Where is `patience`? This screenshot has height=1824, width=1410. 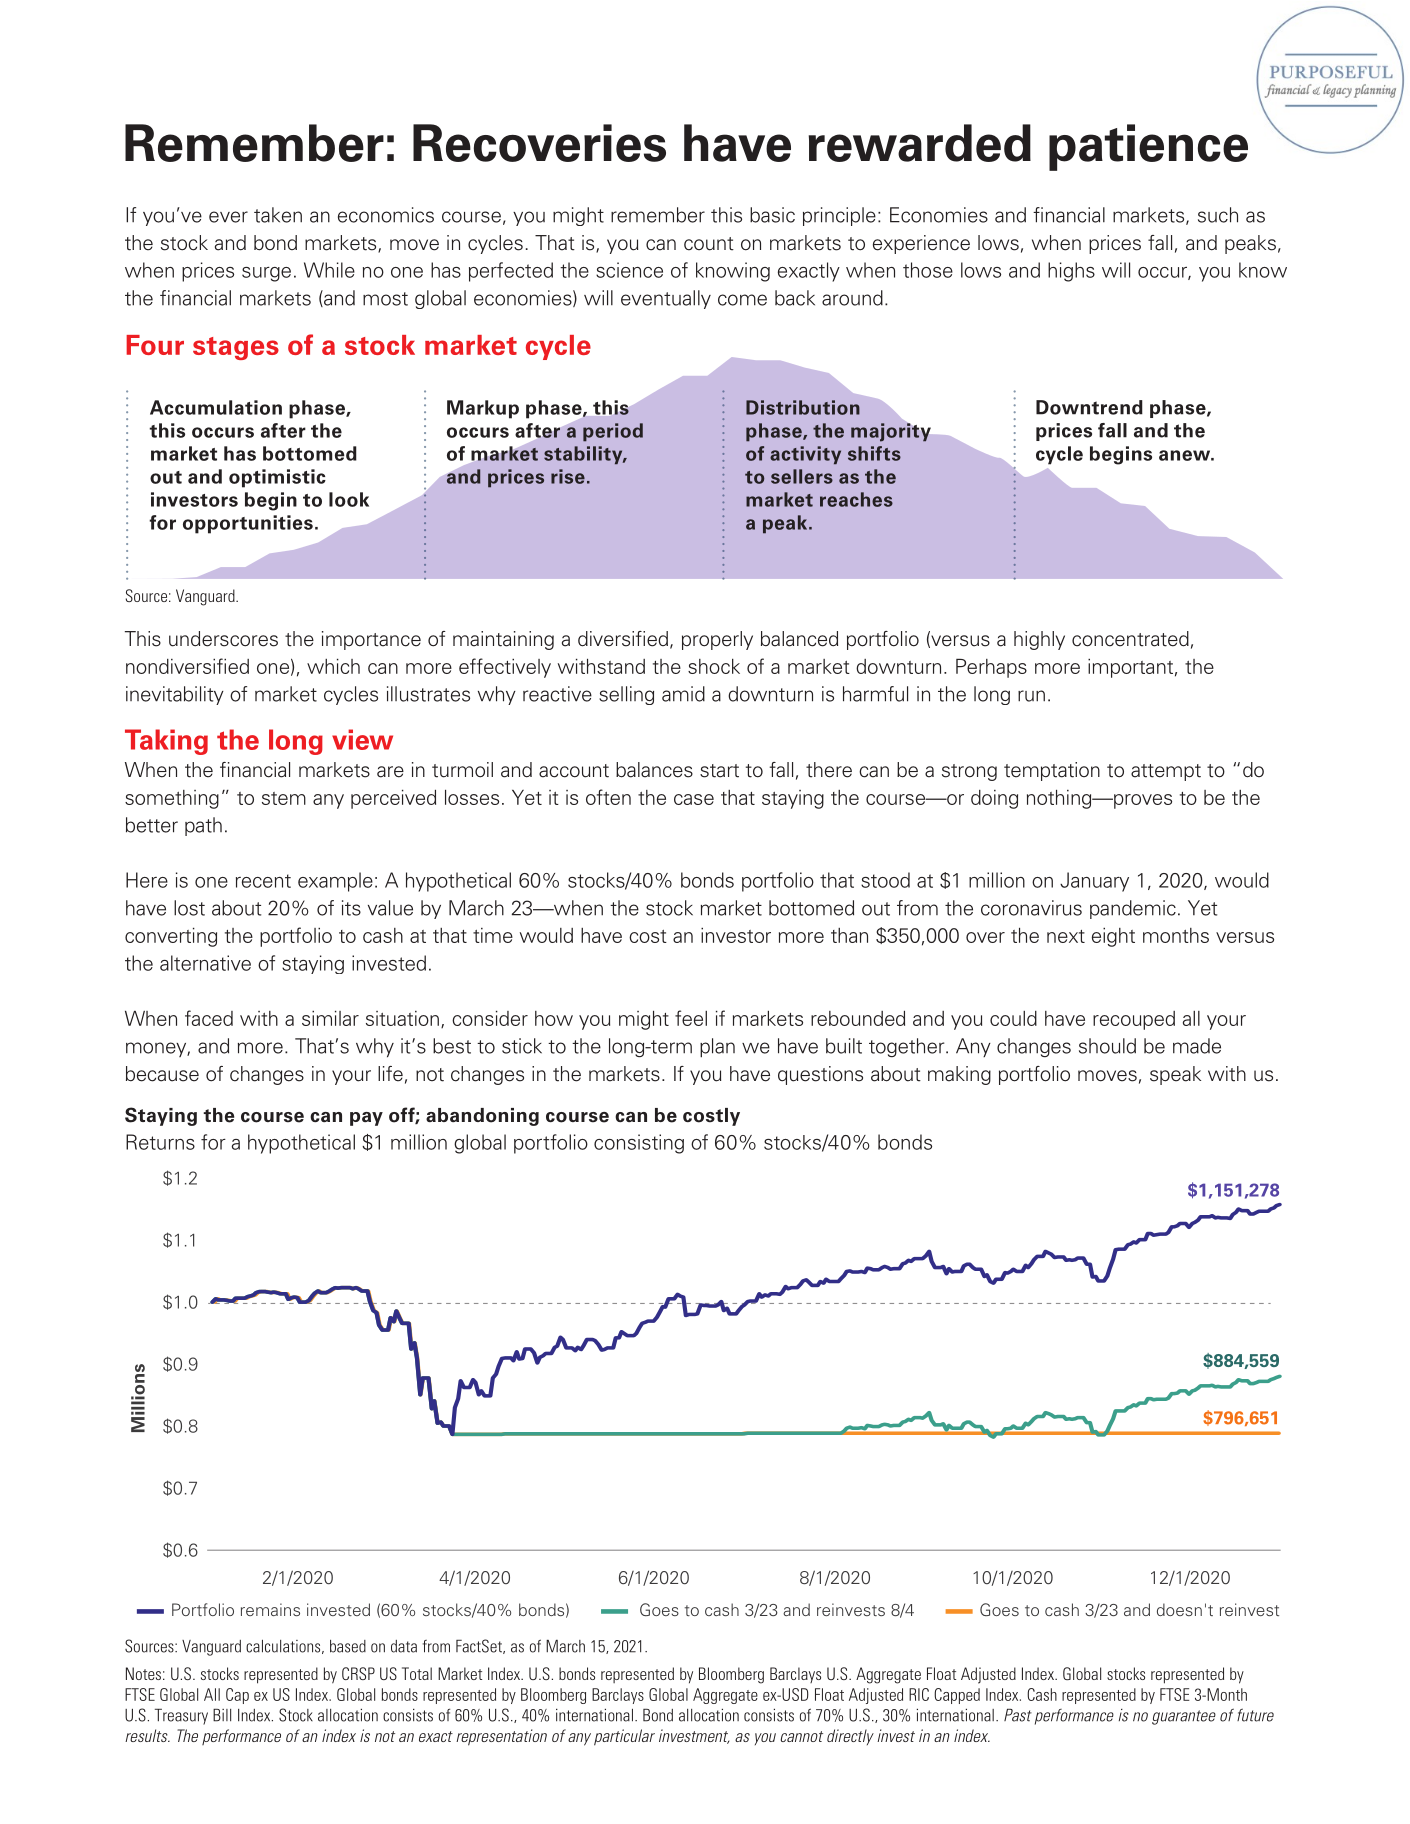 patience is located at coordinates (1148, 147).
